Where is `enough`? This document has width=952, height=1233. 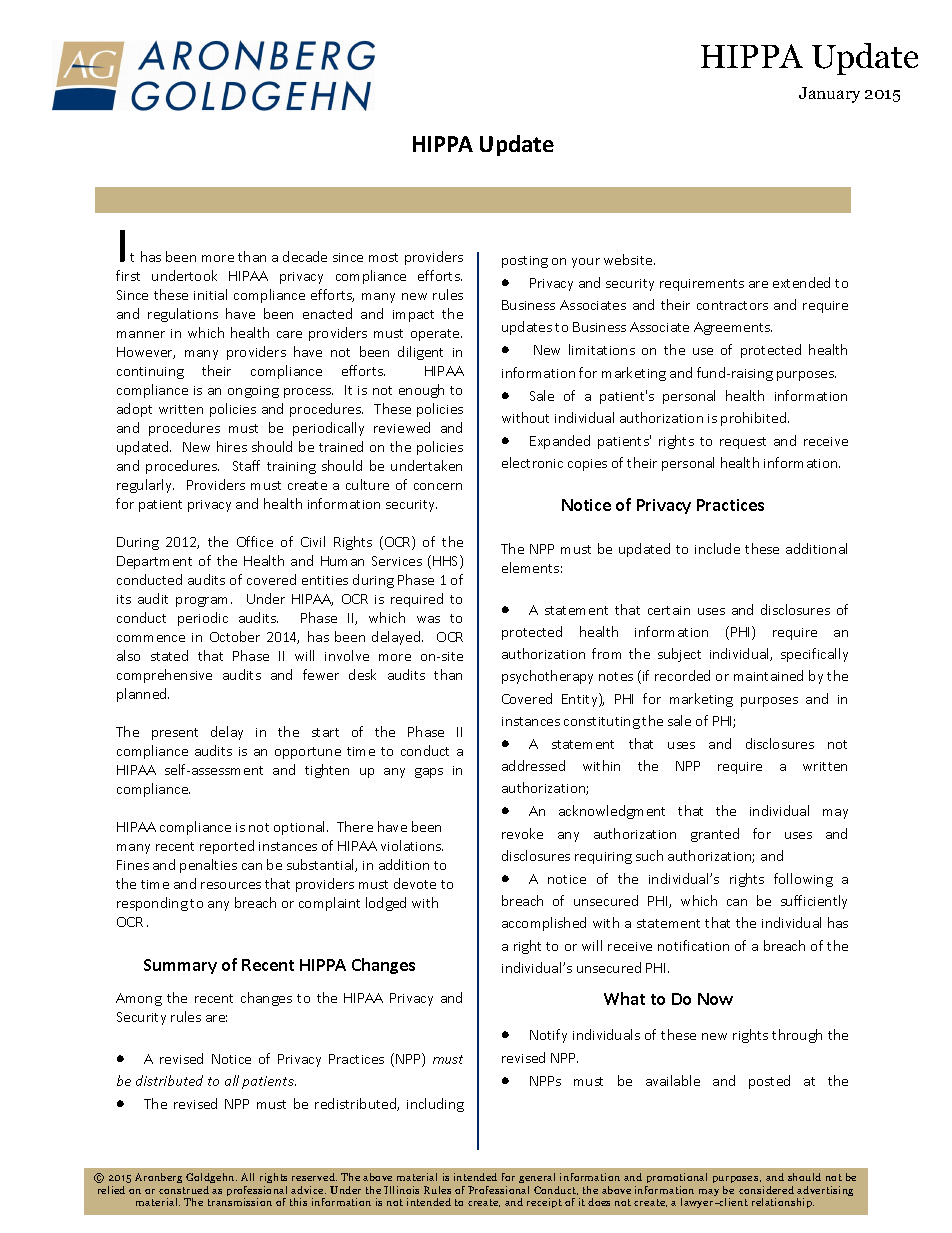
enough is located at coordinates (421, 391).
